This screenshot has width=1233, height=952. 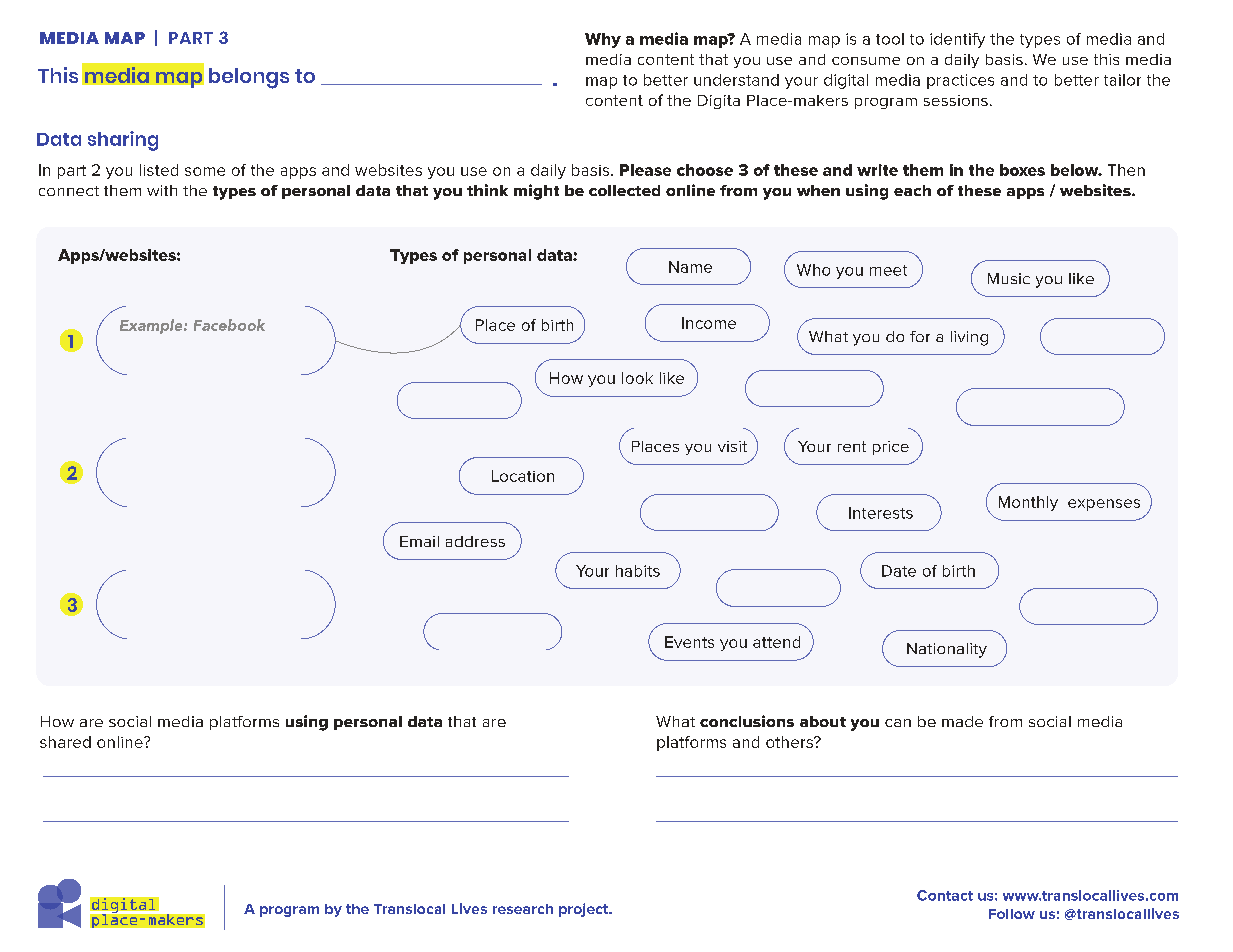 What do you see at coordinates (419, 541) in the screenshot?
I see `Email` at bounding box center [419, 541].
